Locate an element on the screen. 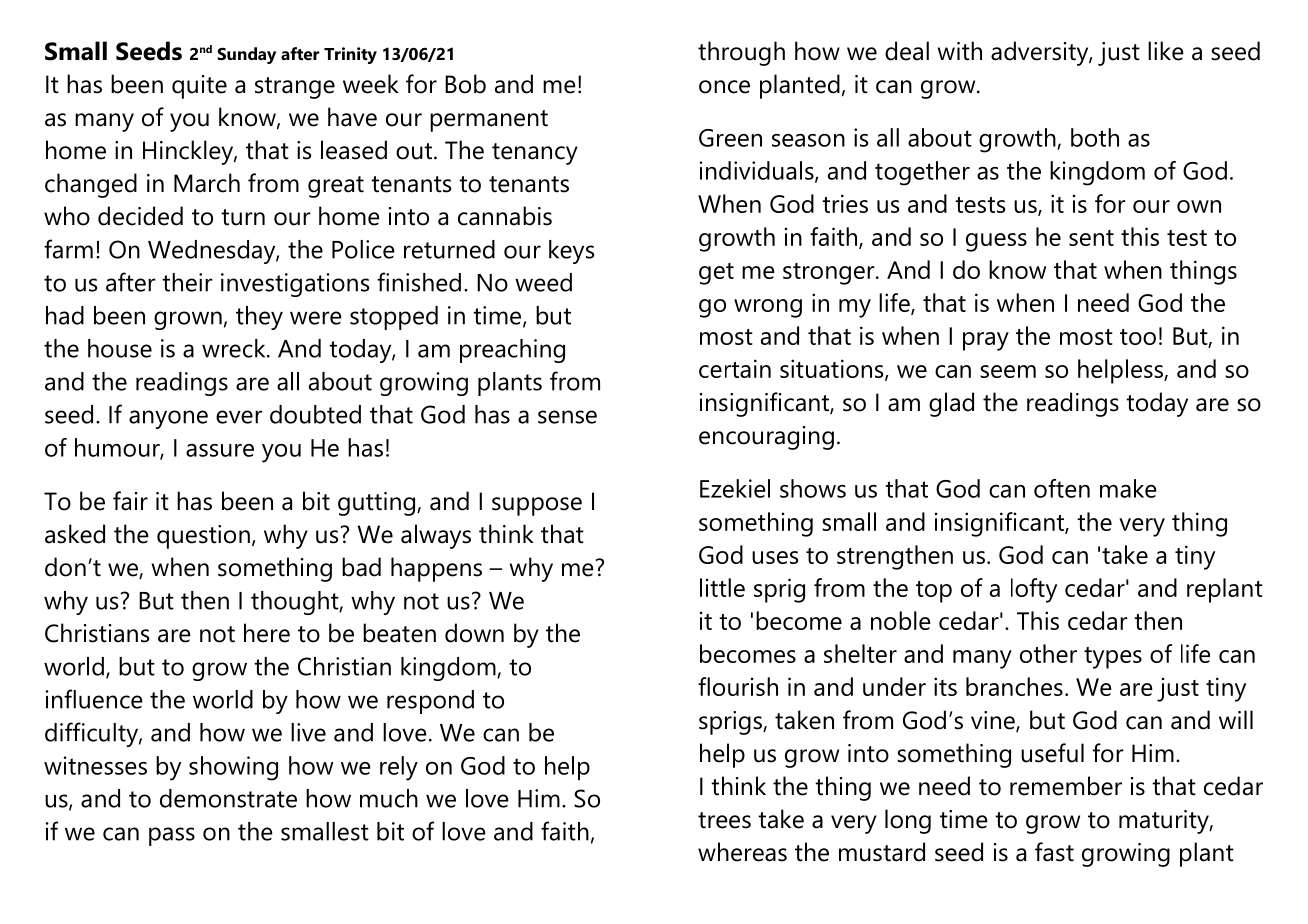 This screenshot has height=924, width=1308. question is located at coordinates (203, 537).
